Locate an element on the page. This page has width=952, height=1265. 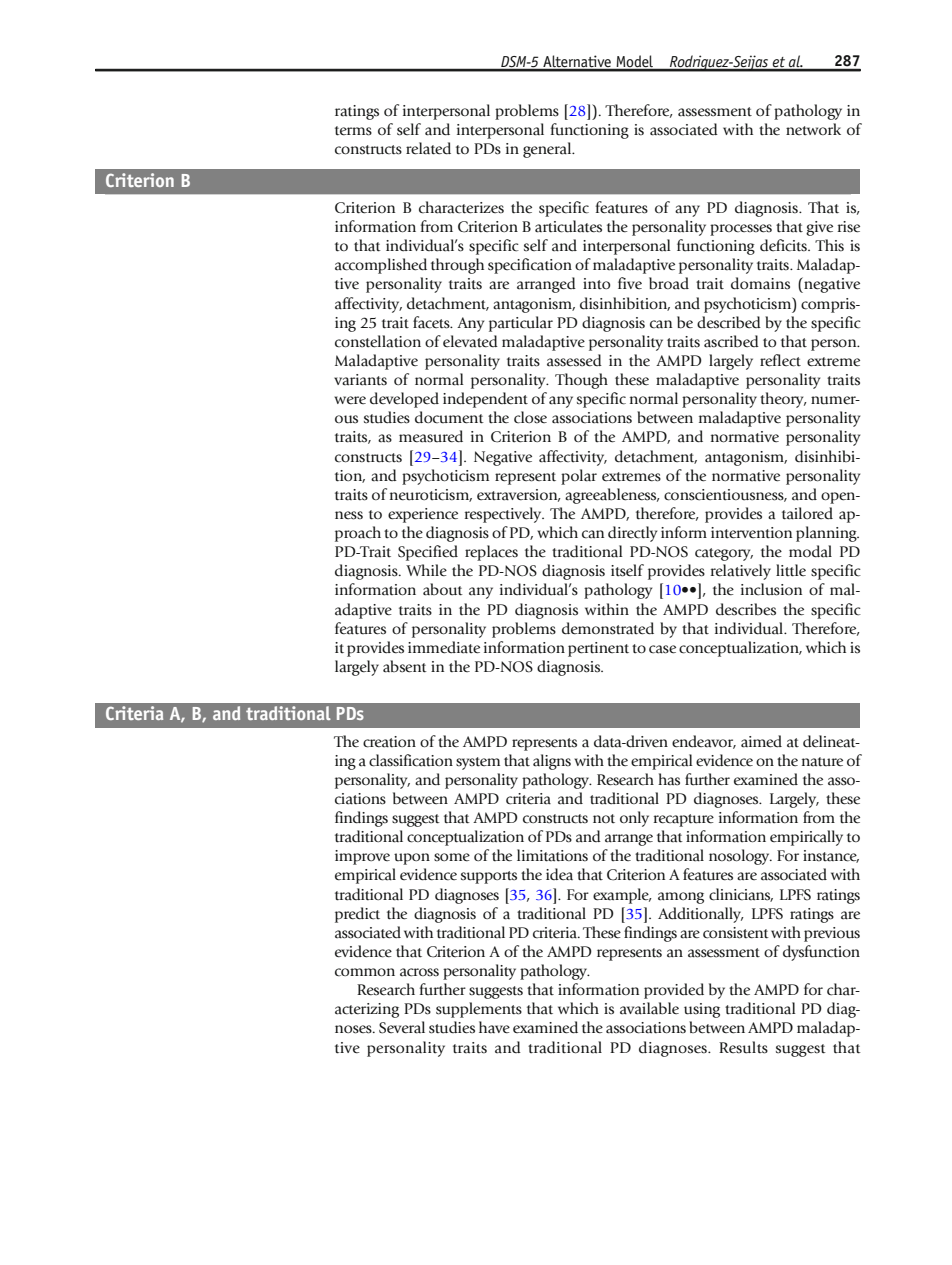
related is located at coordinates (428, 148).
